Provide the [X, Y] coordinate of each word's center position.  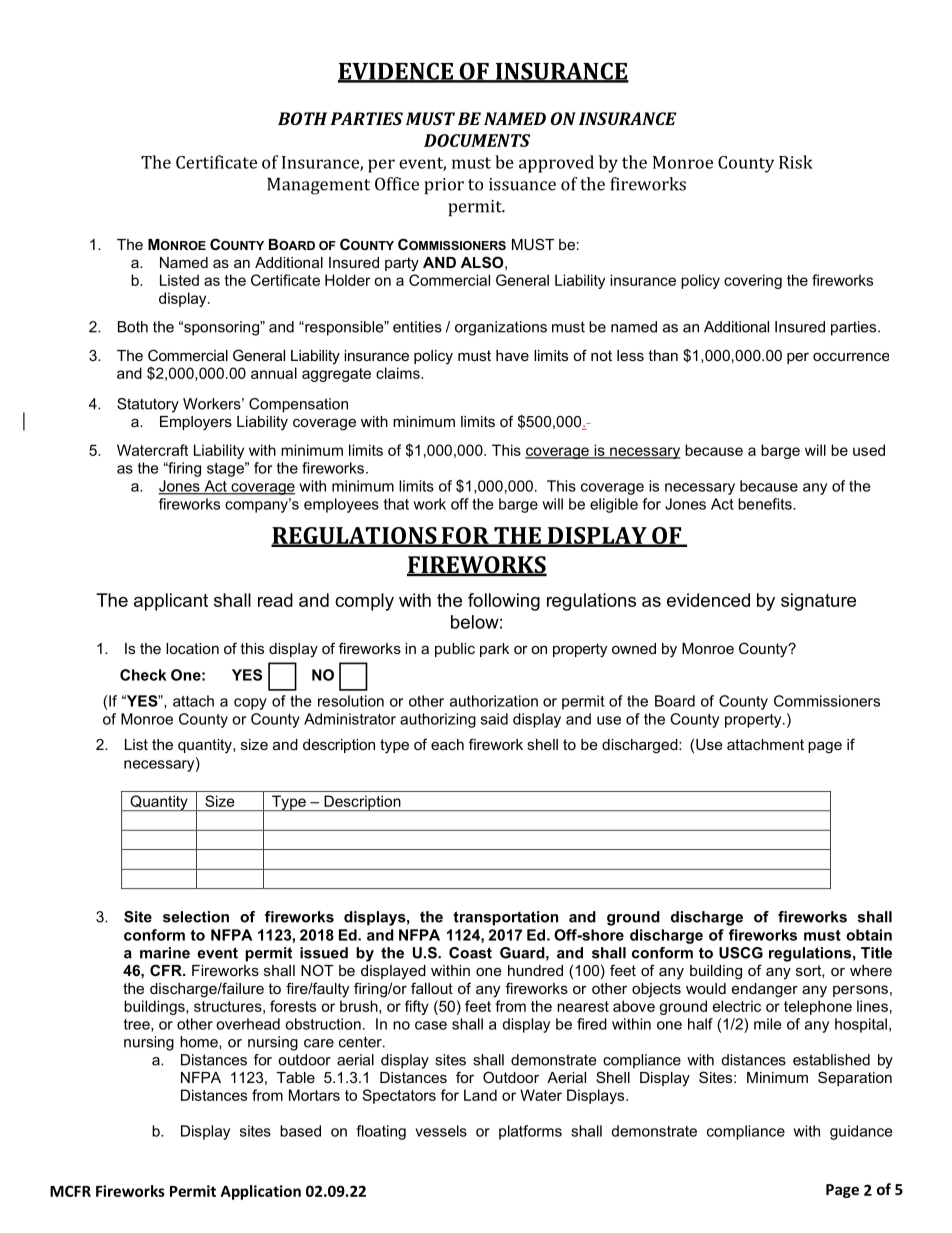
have [512, 355]
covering [753, 281]
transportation [505, 918]
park [494, 650]
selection [196, 917]
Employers [196, 423]
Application [261, 1192]
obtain [869, 935]
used [869, 450]
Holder [347, 280]
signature [818, 602]
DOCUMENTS [477, 140]
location [192, 648]
